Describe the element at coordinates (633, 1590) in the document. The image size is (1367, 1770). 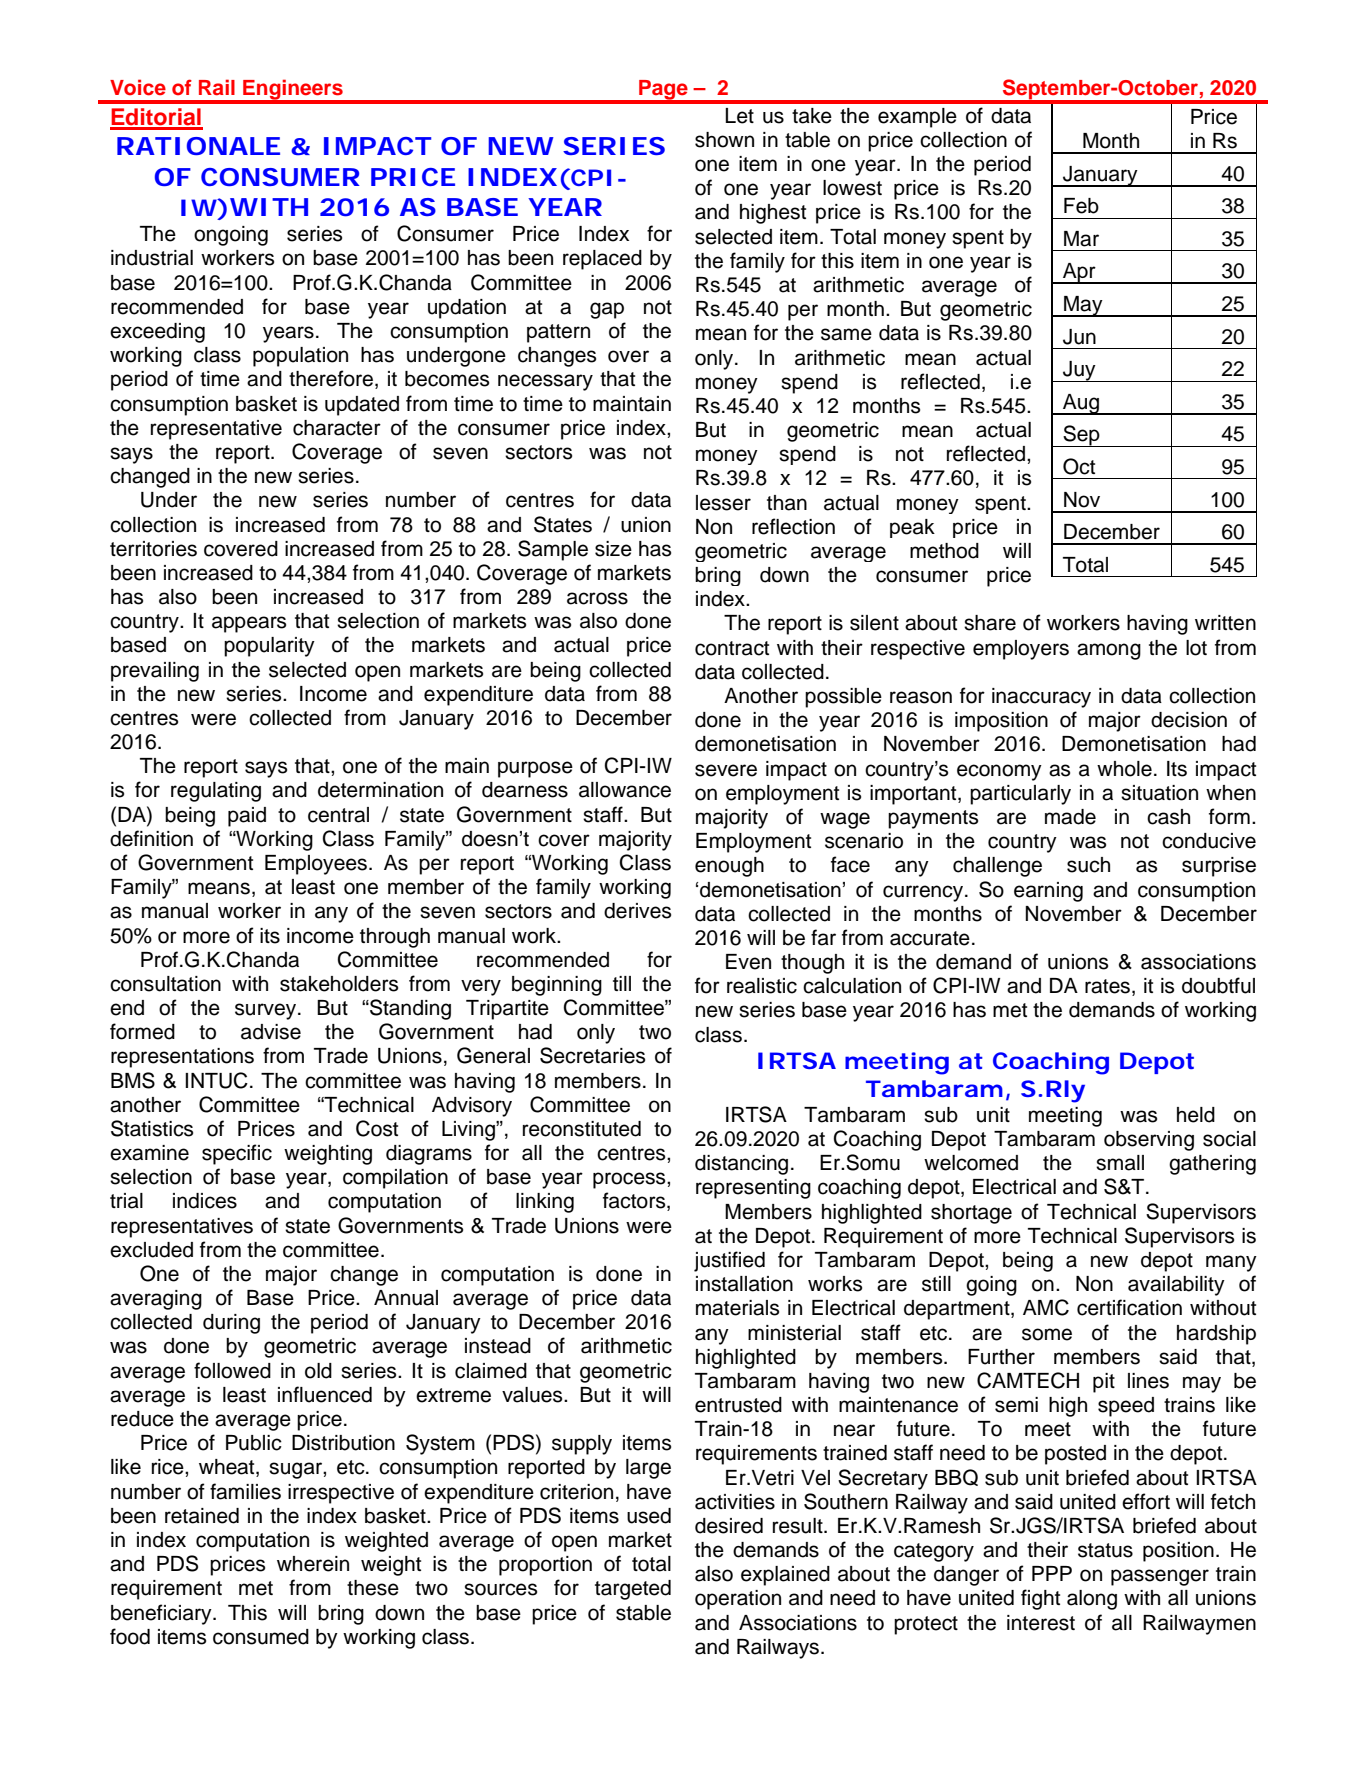
I see `targeted` at that location.
